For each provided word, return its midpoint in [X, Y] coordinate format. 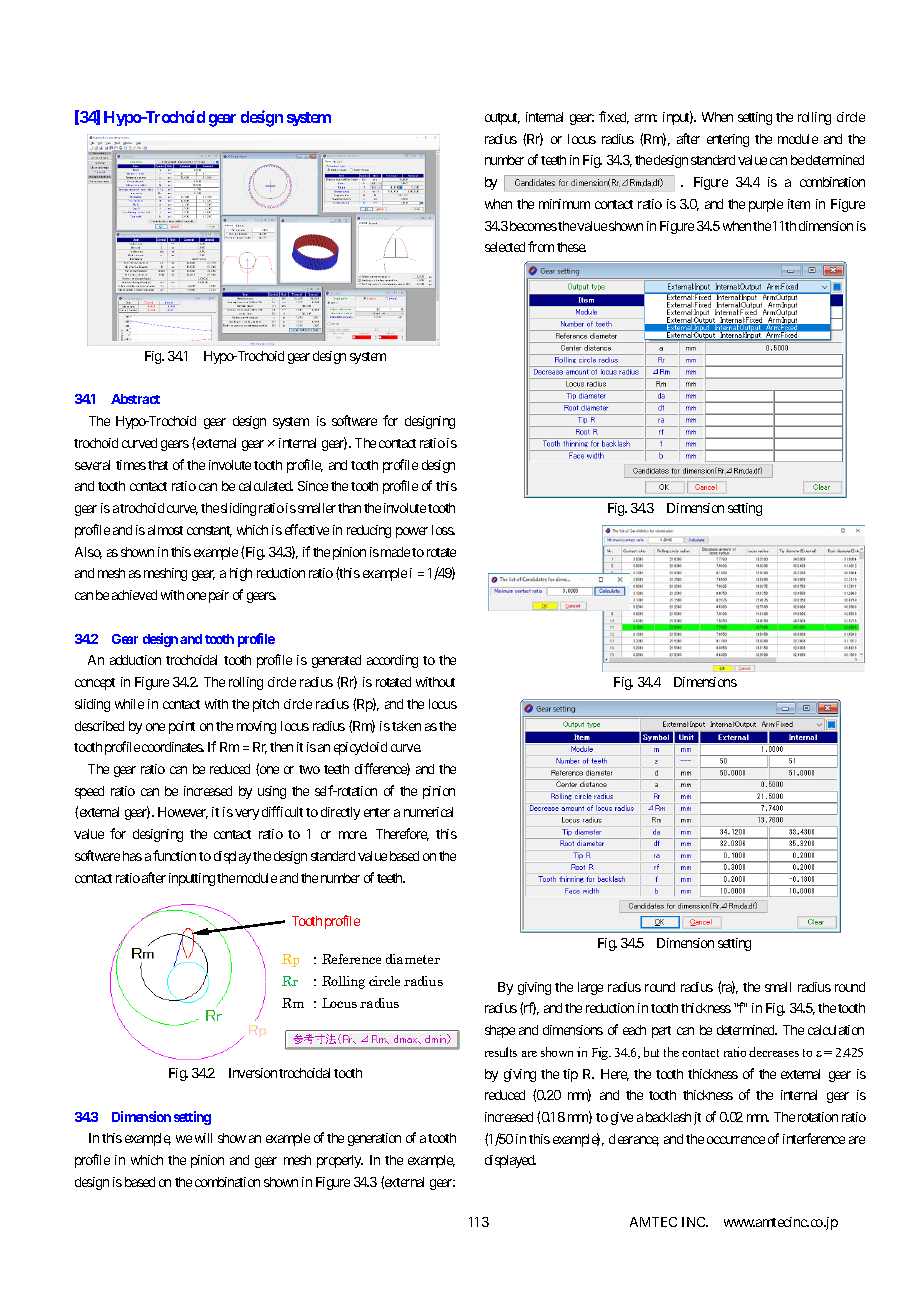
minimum [564, 204]
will [203, 1138]
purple [766, 205]
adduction [135, 660]
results [501, 1052]
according [392, 661]
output [502, 119]
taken [406, 726]
